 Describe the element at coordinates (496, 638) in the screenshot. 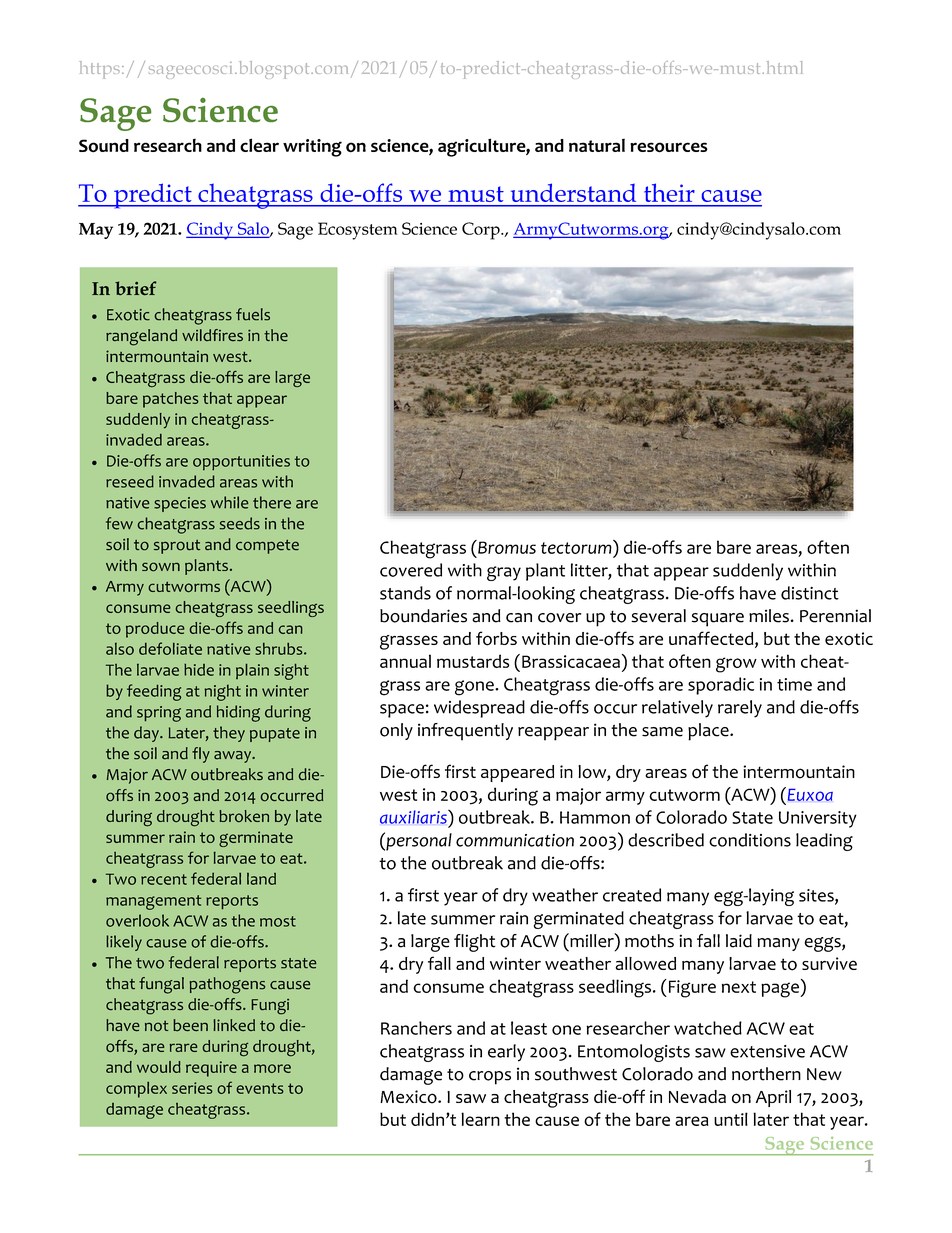

I see `forbs` at that location.
